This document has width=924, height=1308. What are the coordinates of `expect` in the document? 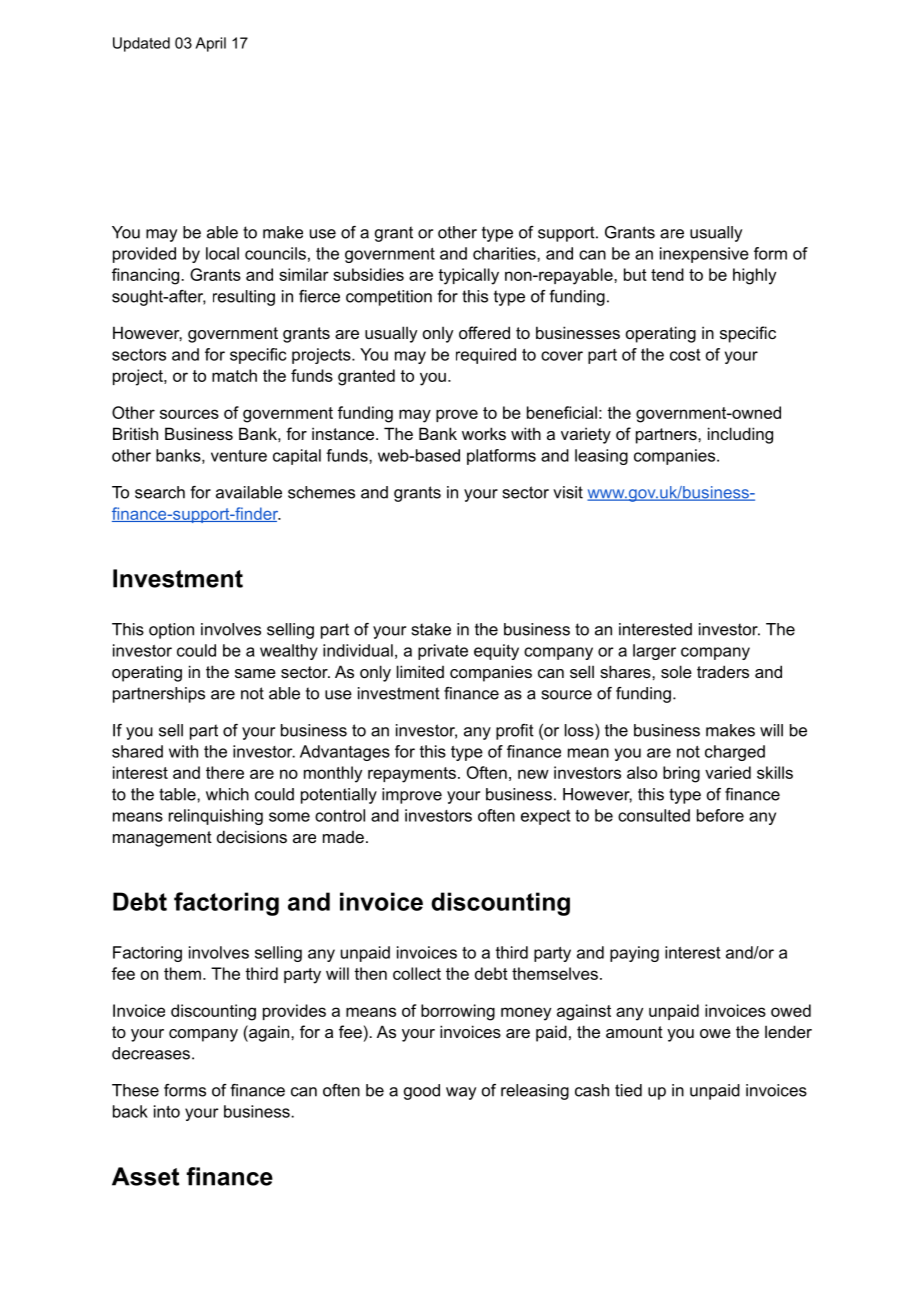 It's located at (545, 817).
